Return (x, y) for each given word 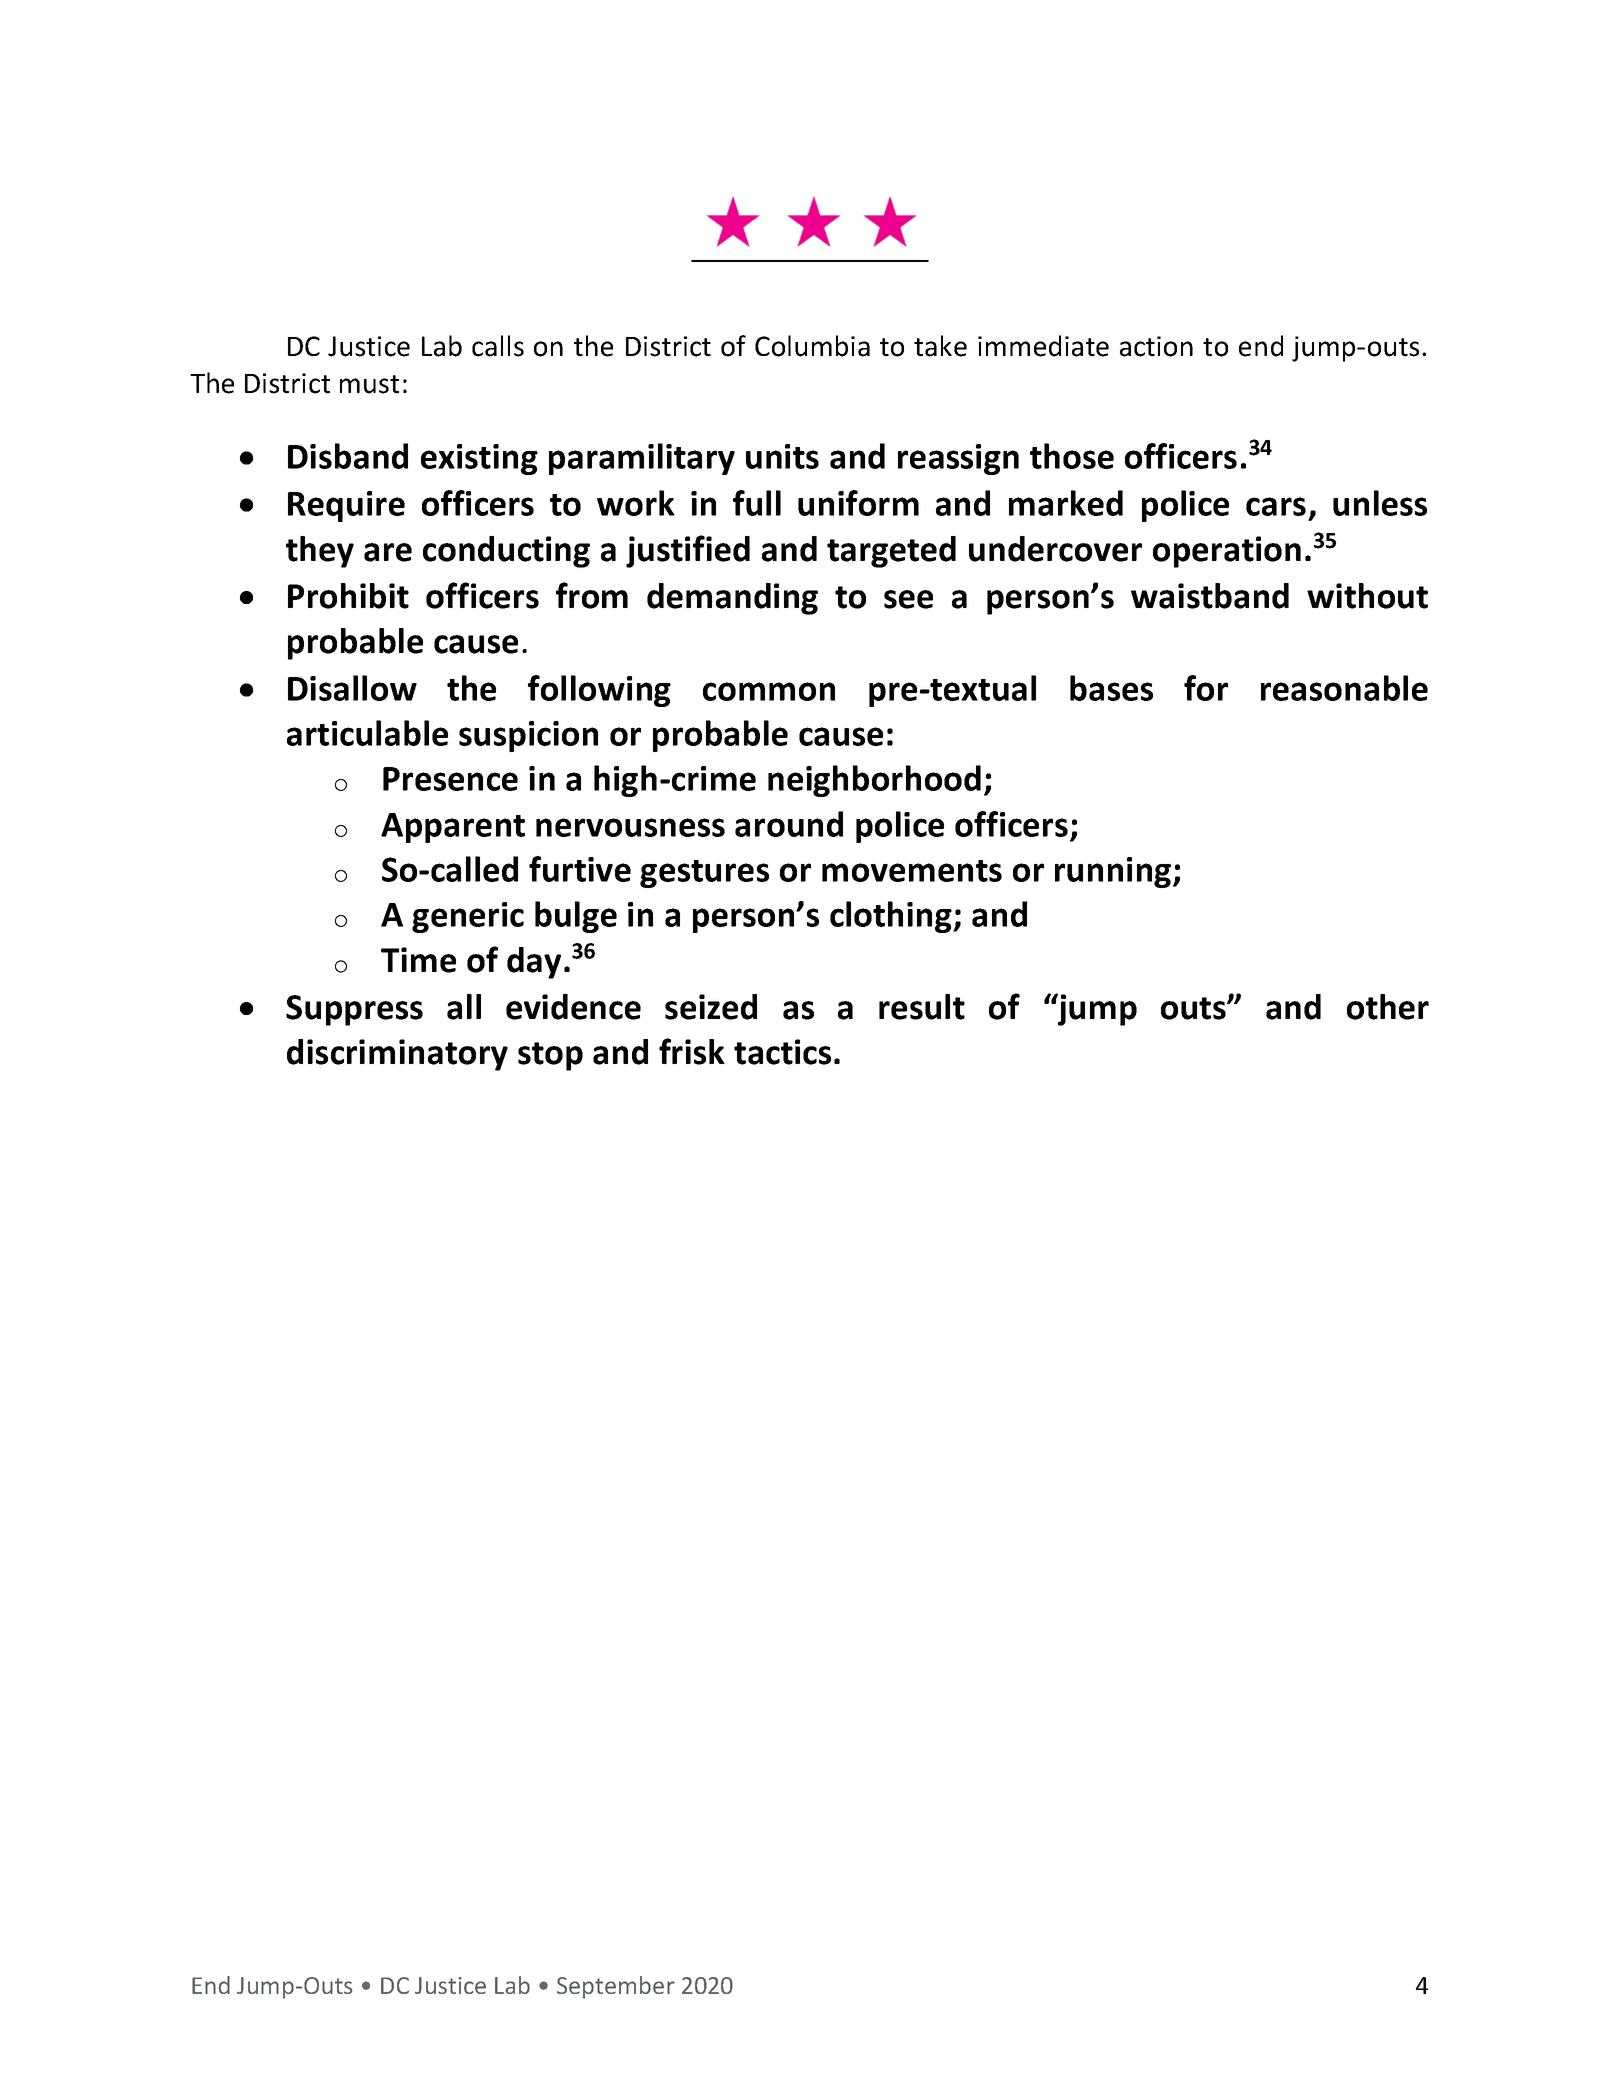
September (616, 1987)
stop (550, 1056)
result (922, 1007)
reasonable (1344, 688)
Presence (450, 779)
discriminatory (397, 1055)
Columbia (812, 346)
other (1388, 1007)
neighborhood (874, 781)
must (369, 384)
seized (711, 1007)
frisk (692, 1051)
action (1156, 346)
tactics (782, 1052)
